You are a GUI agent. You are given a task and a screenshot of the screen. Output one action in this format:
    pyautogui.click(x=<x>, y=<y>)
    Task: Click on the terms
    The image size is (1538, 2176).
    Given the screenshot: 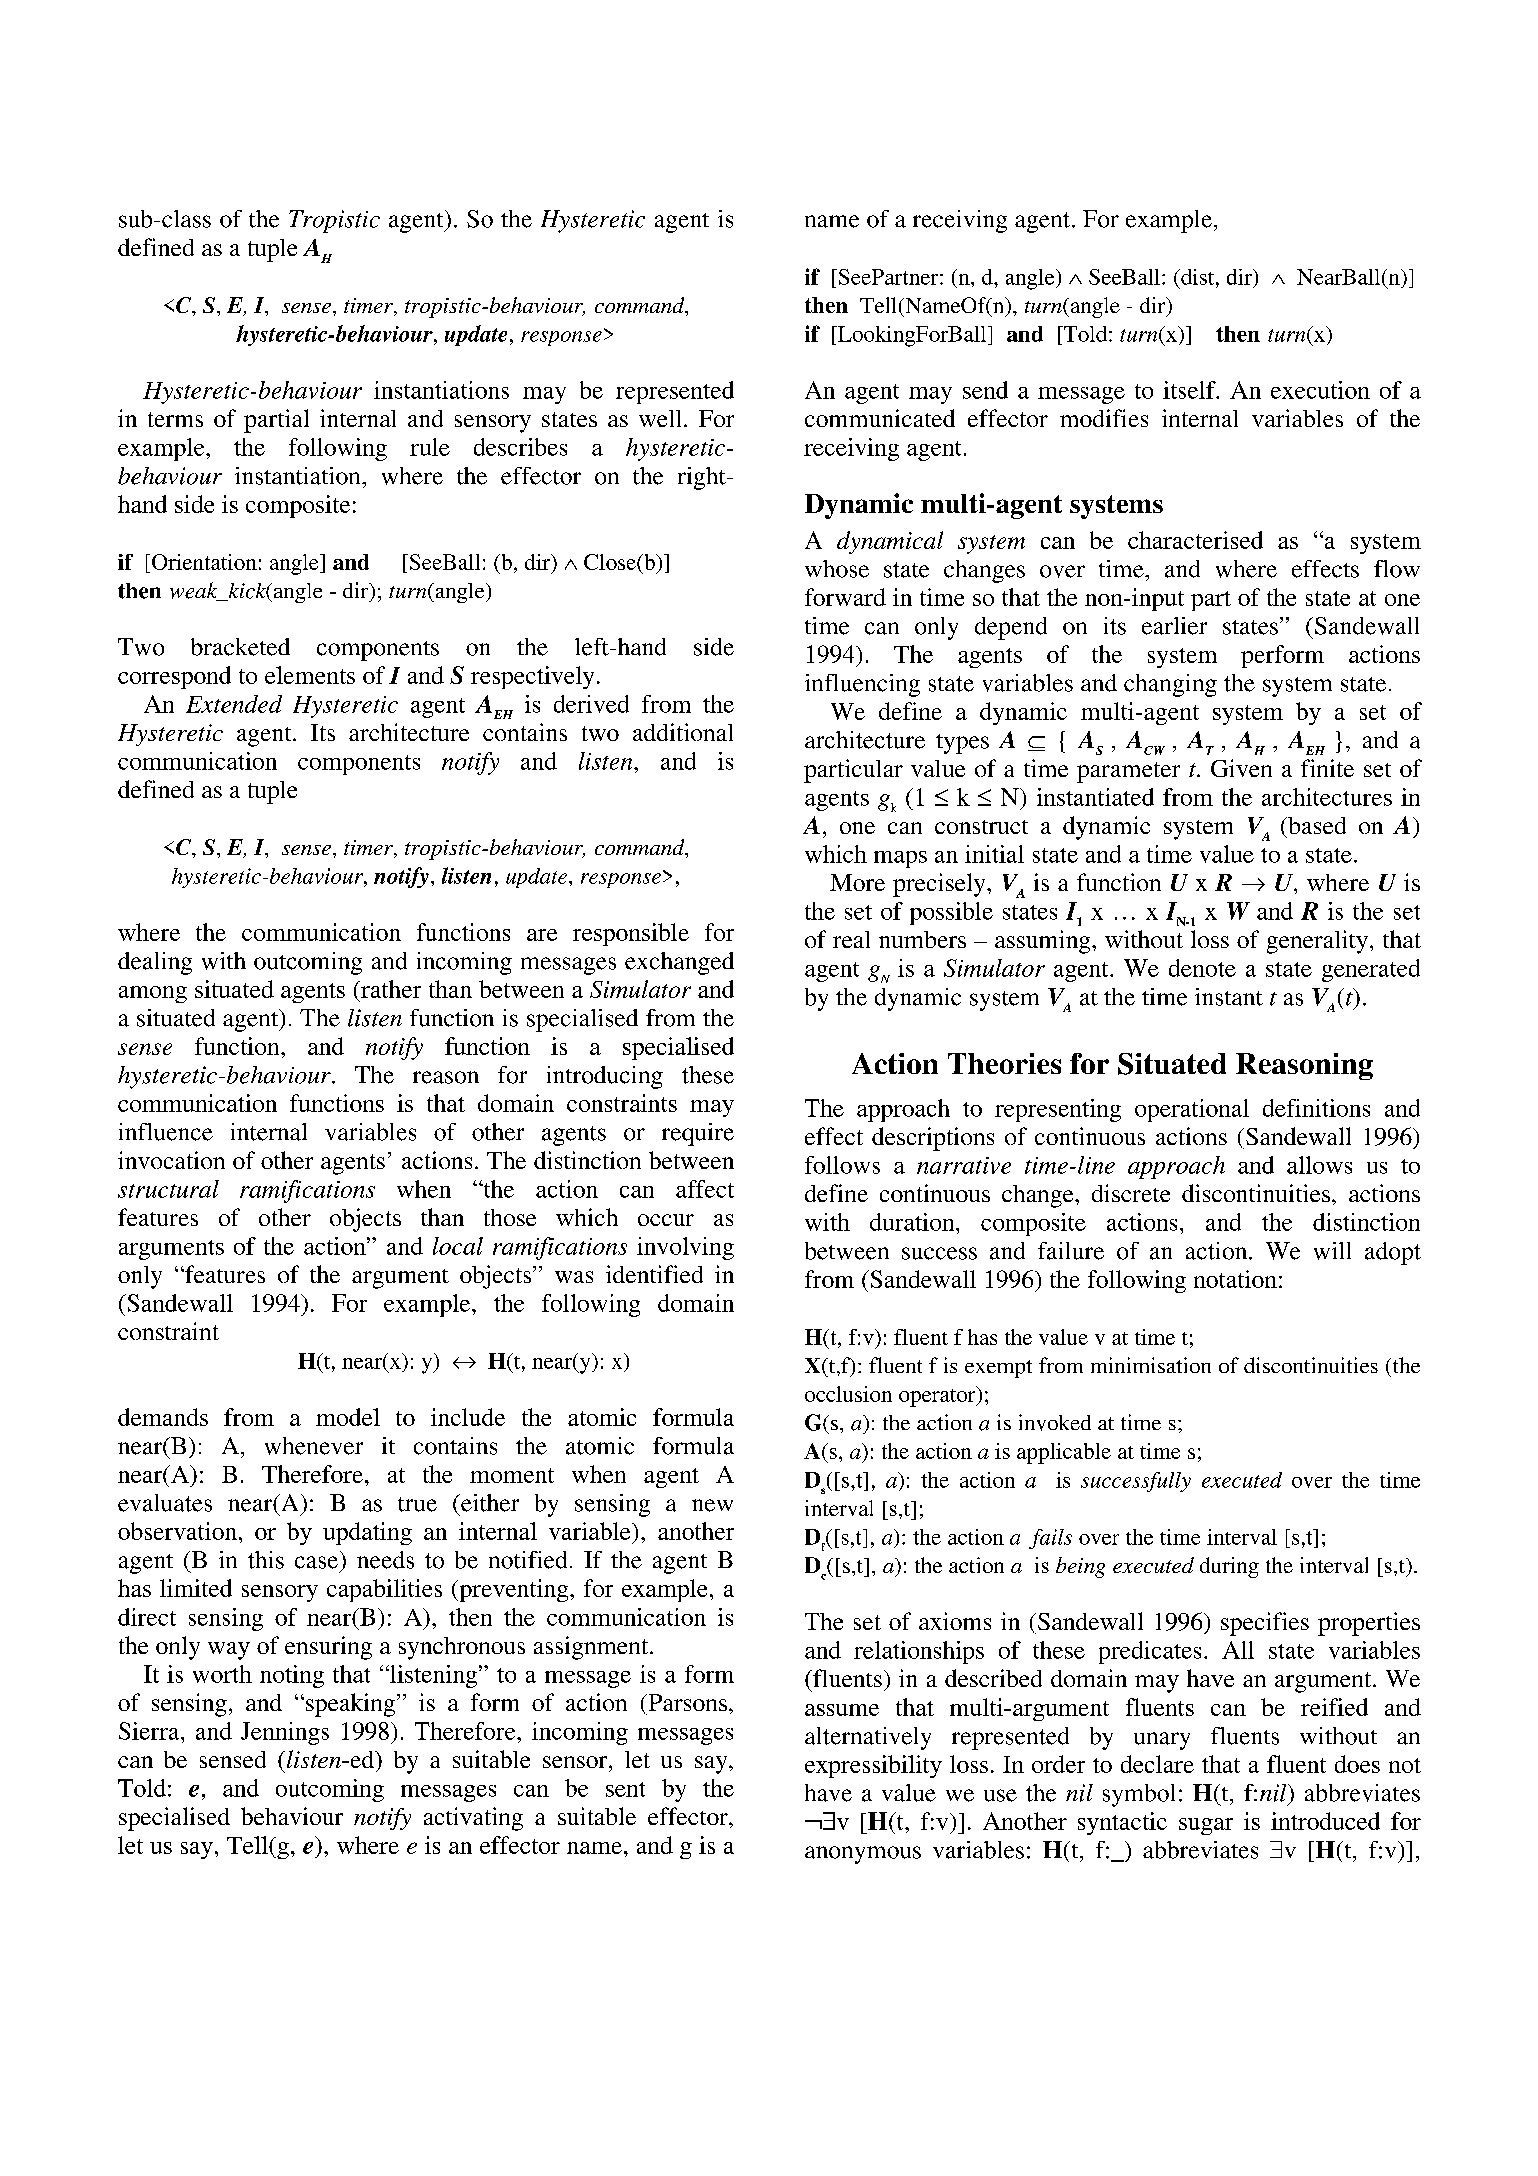 What is the action you would take?
    pyautogui.click(x=175, y=419)
